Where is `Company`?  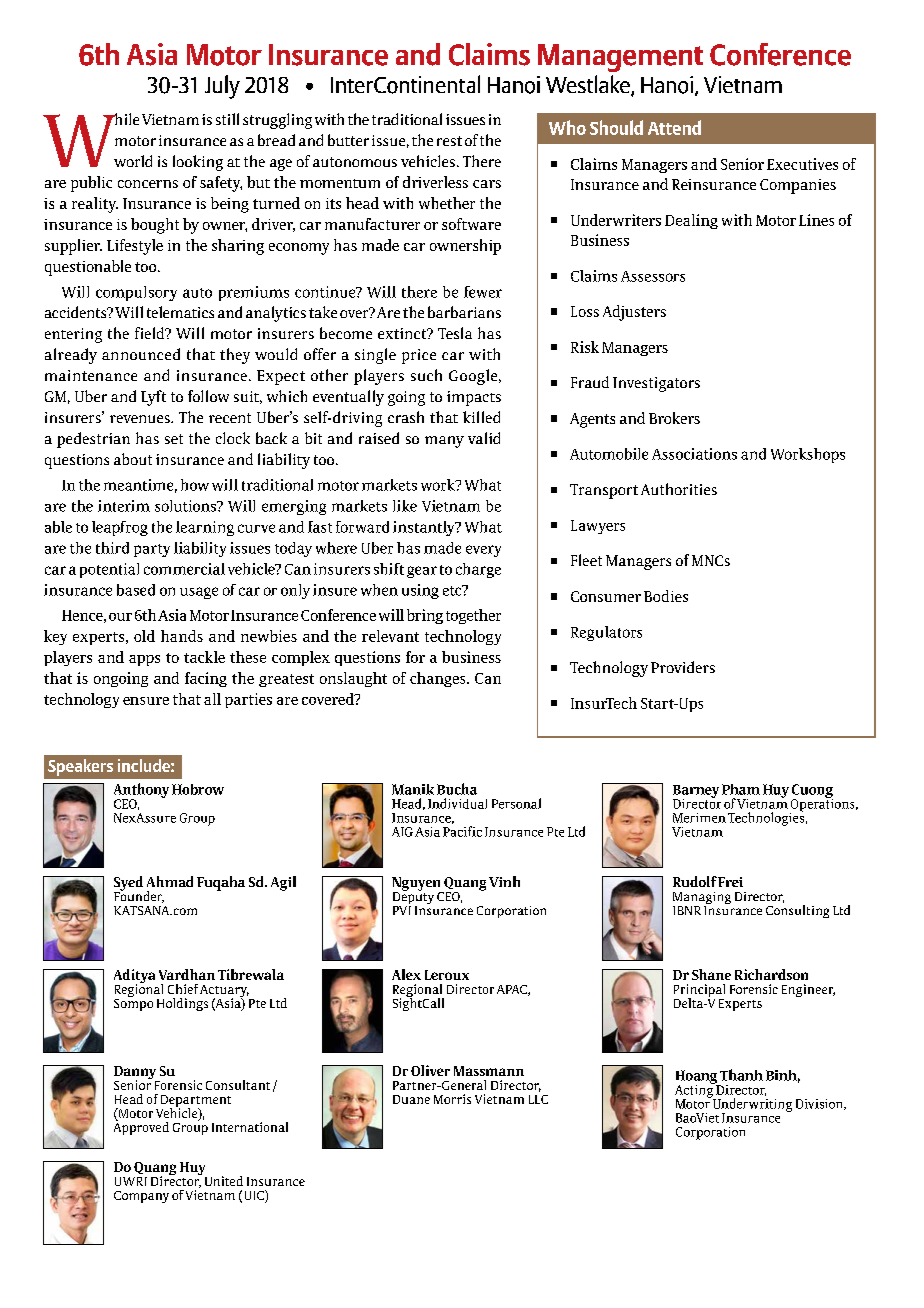 Company is located at coordinates (141, 1197).
